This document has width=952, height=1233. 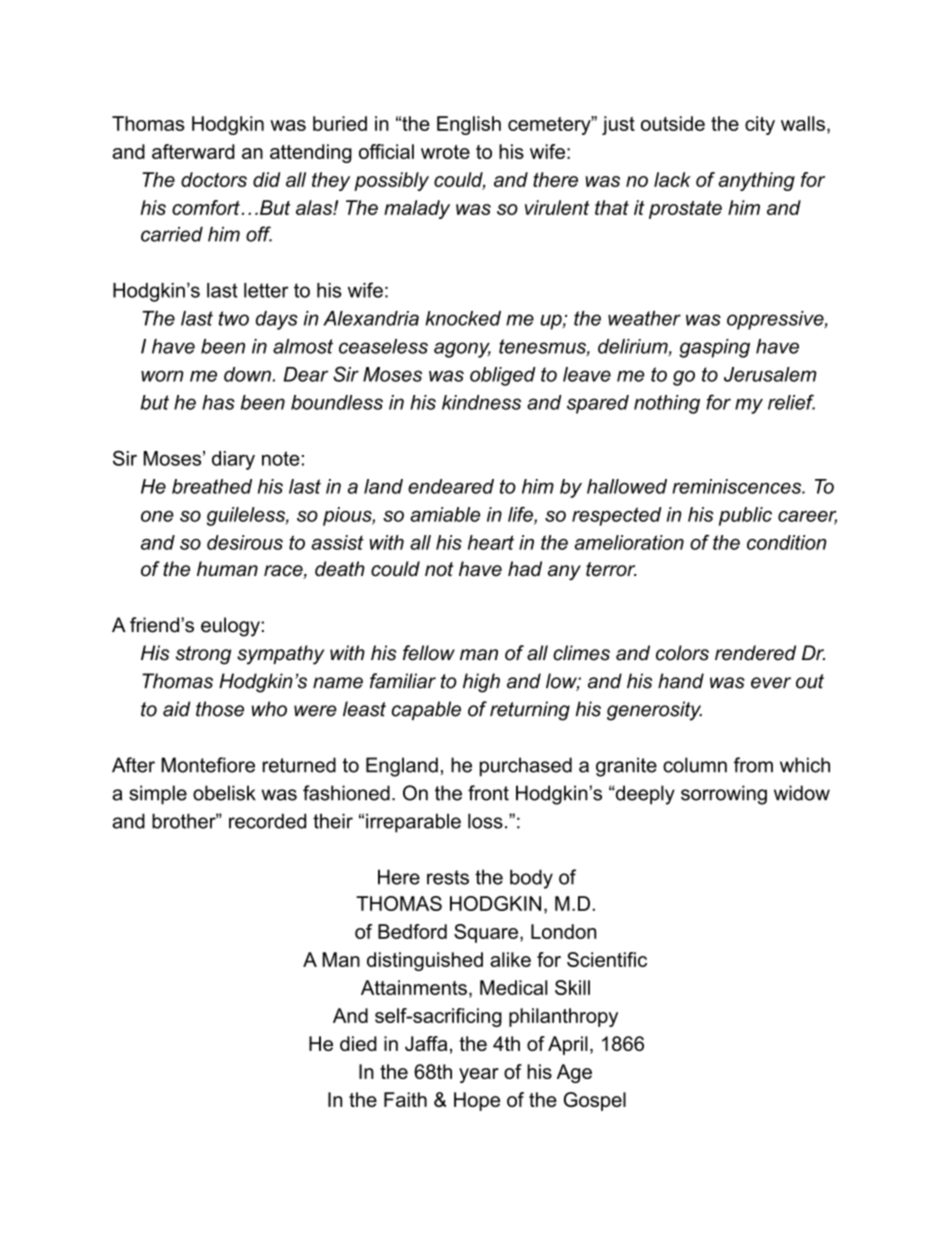 What do you see at coordinates (445, 152) in the document?
I see `wrote` at bounding box center [445, 152].
